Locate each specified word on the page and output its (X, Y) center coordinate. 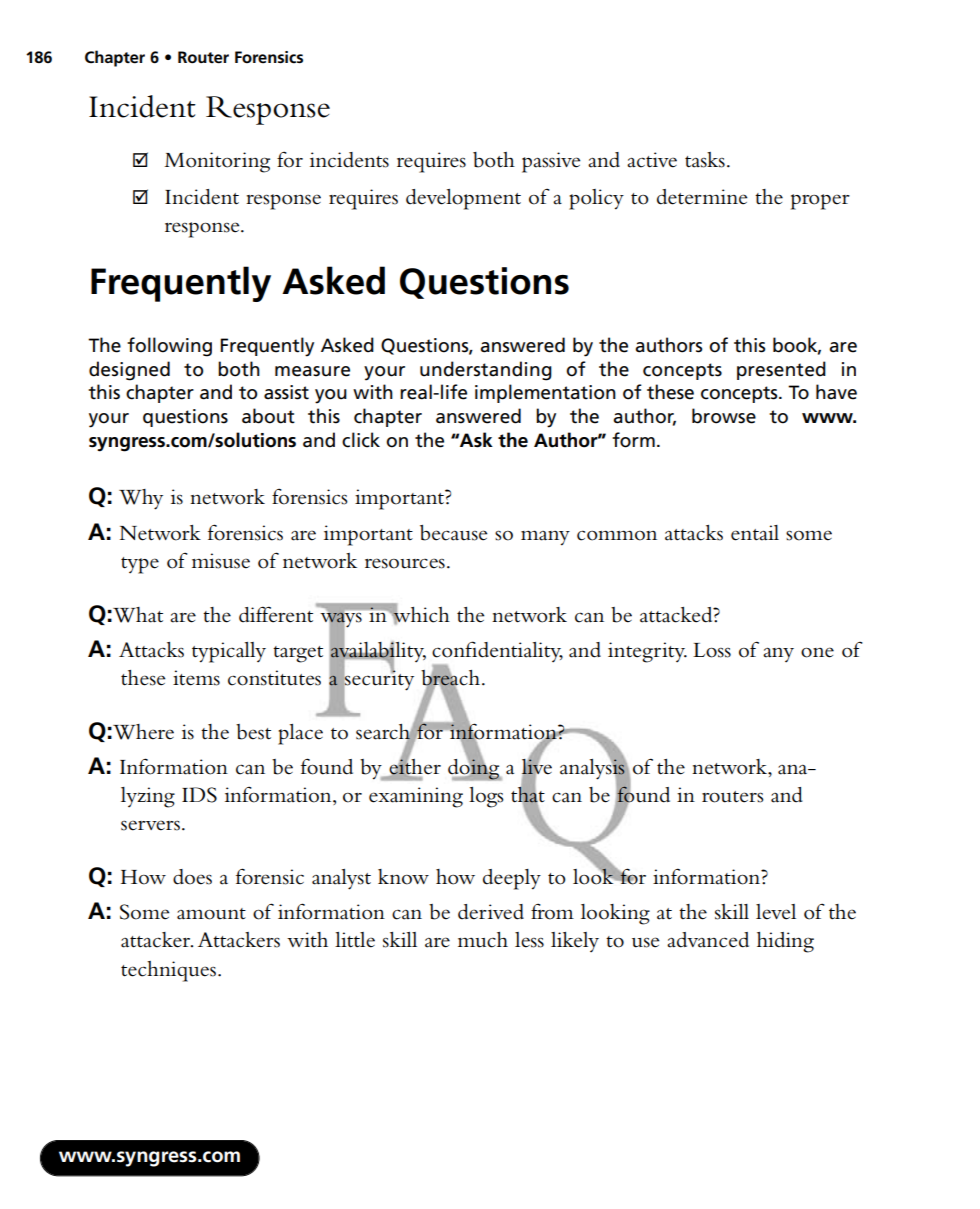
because (453, 533)
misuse (221, 561)
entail (755, 533)
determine (702, 197)
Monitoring (217, 162)
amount (211, 914)
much (483, 940)
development (463, 199)
